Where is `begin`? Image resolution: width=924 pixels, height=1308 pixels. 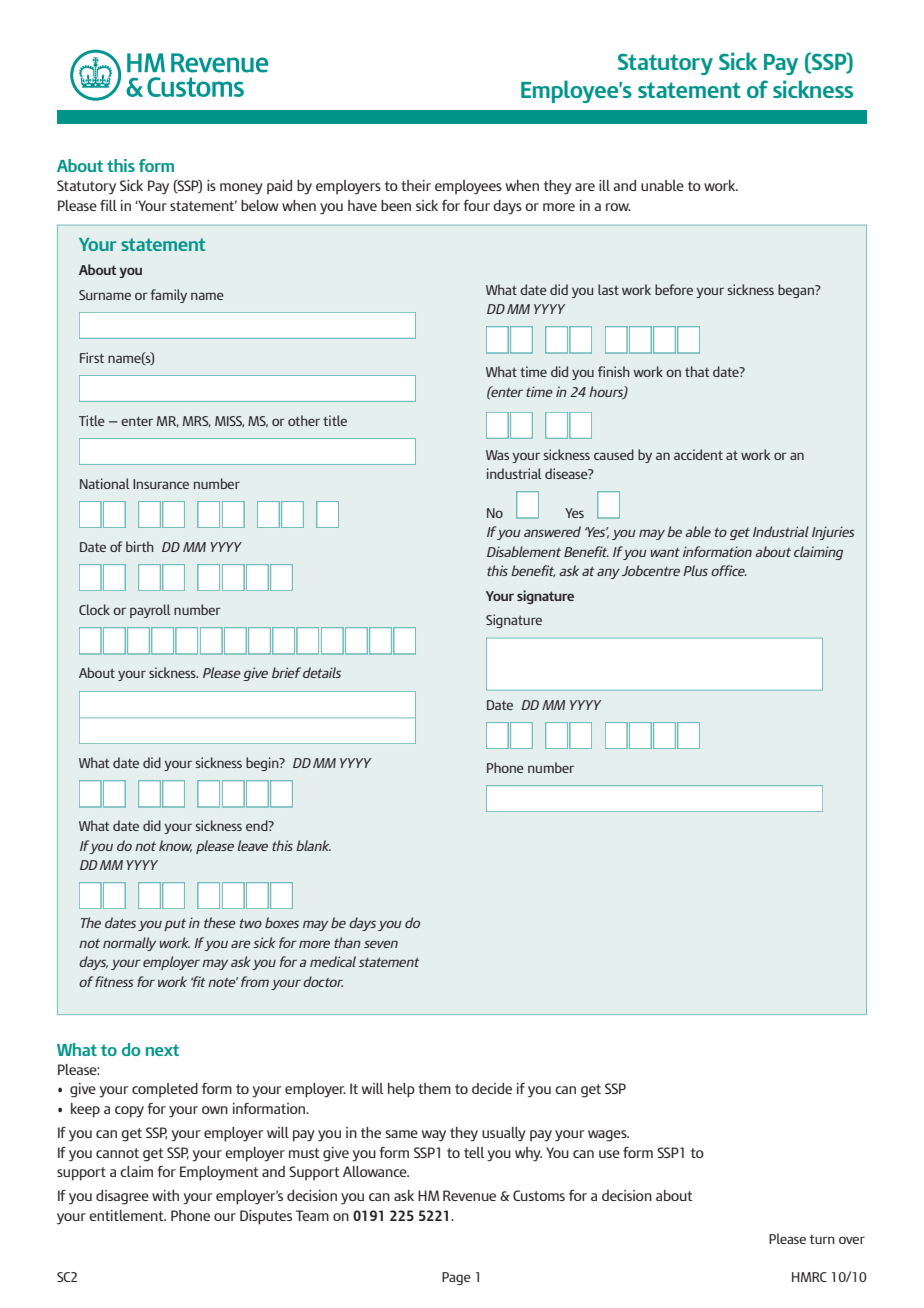 begin is located at coordinates (263, 764).
